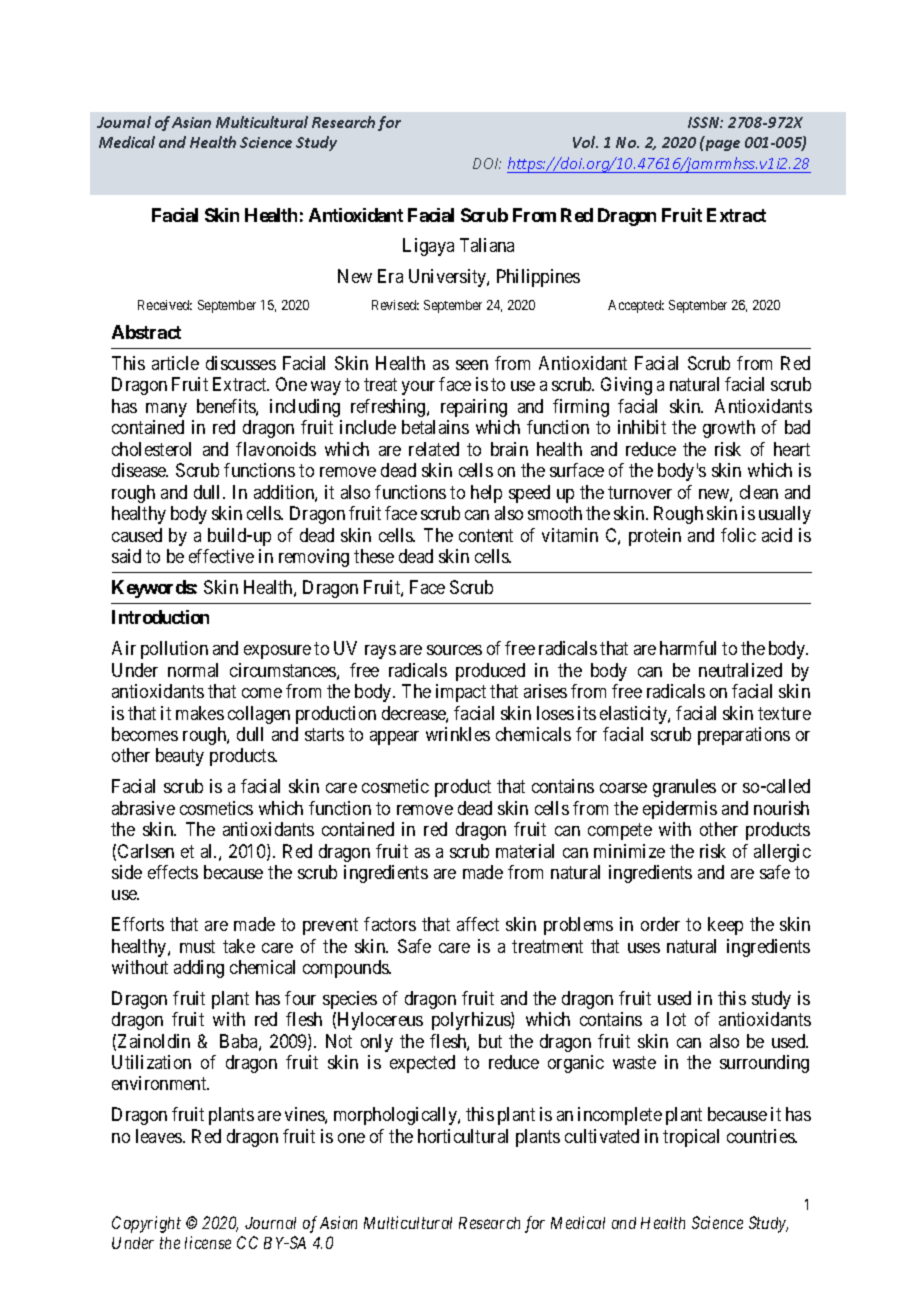 The image size is (924, 1308). I want to click on tropical, so click(691, 1138).
